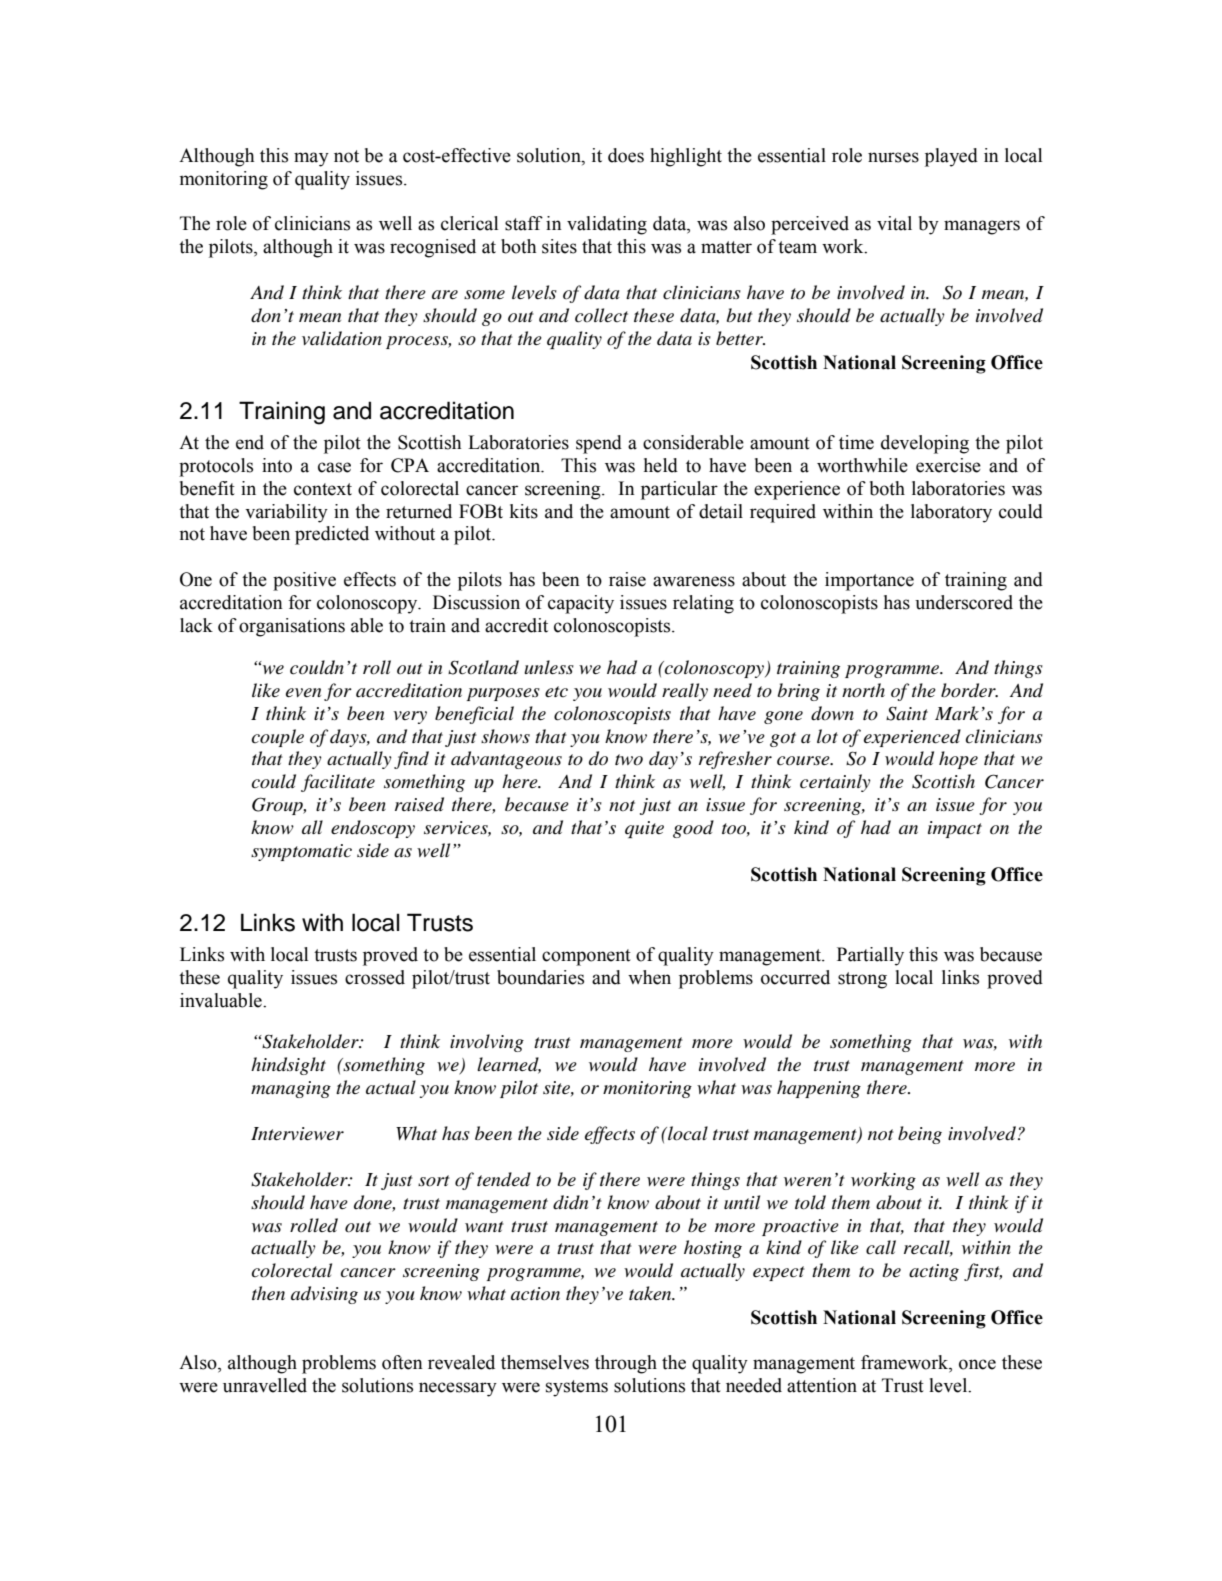 This screenshot has height=1581, width=1222. I want to click on vital, so click(894, 223).
